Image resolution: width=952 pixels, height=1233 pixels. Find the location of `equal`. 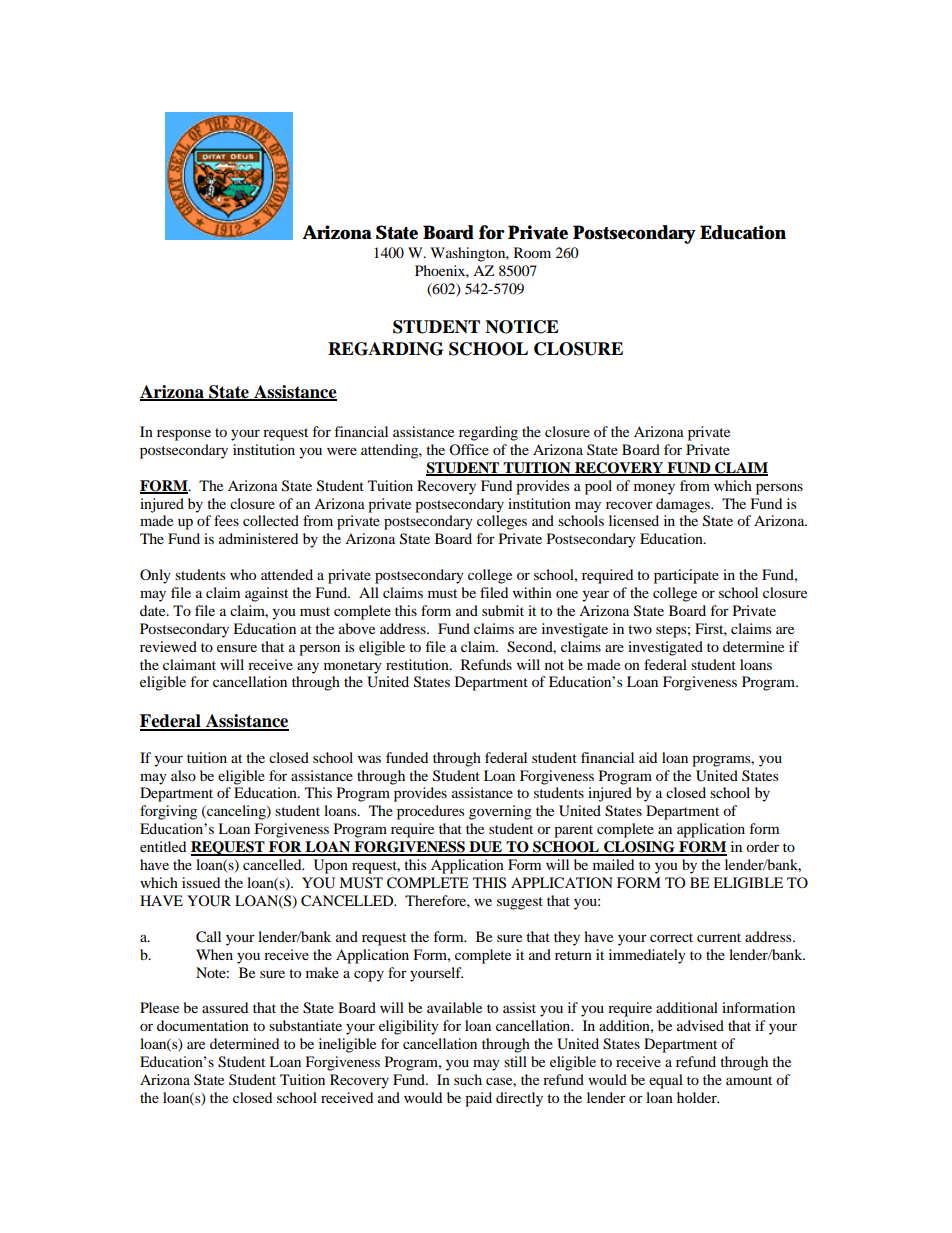

equal is located at coordinates (666, 1081).
